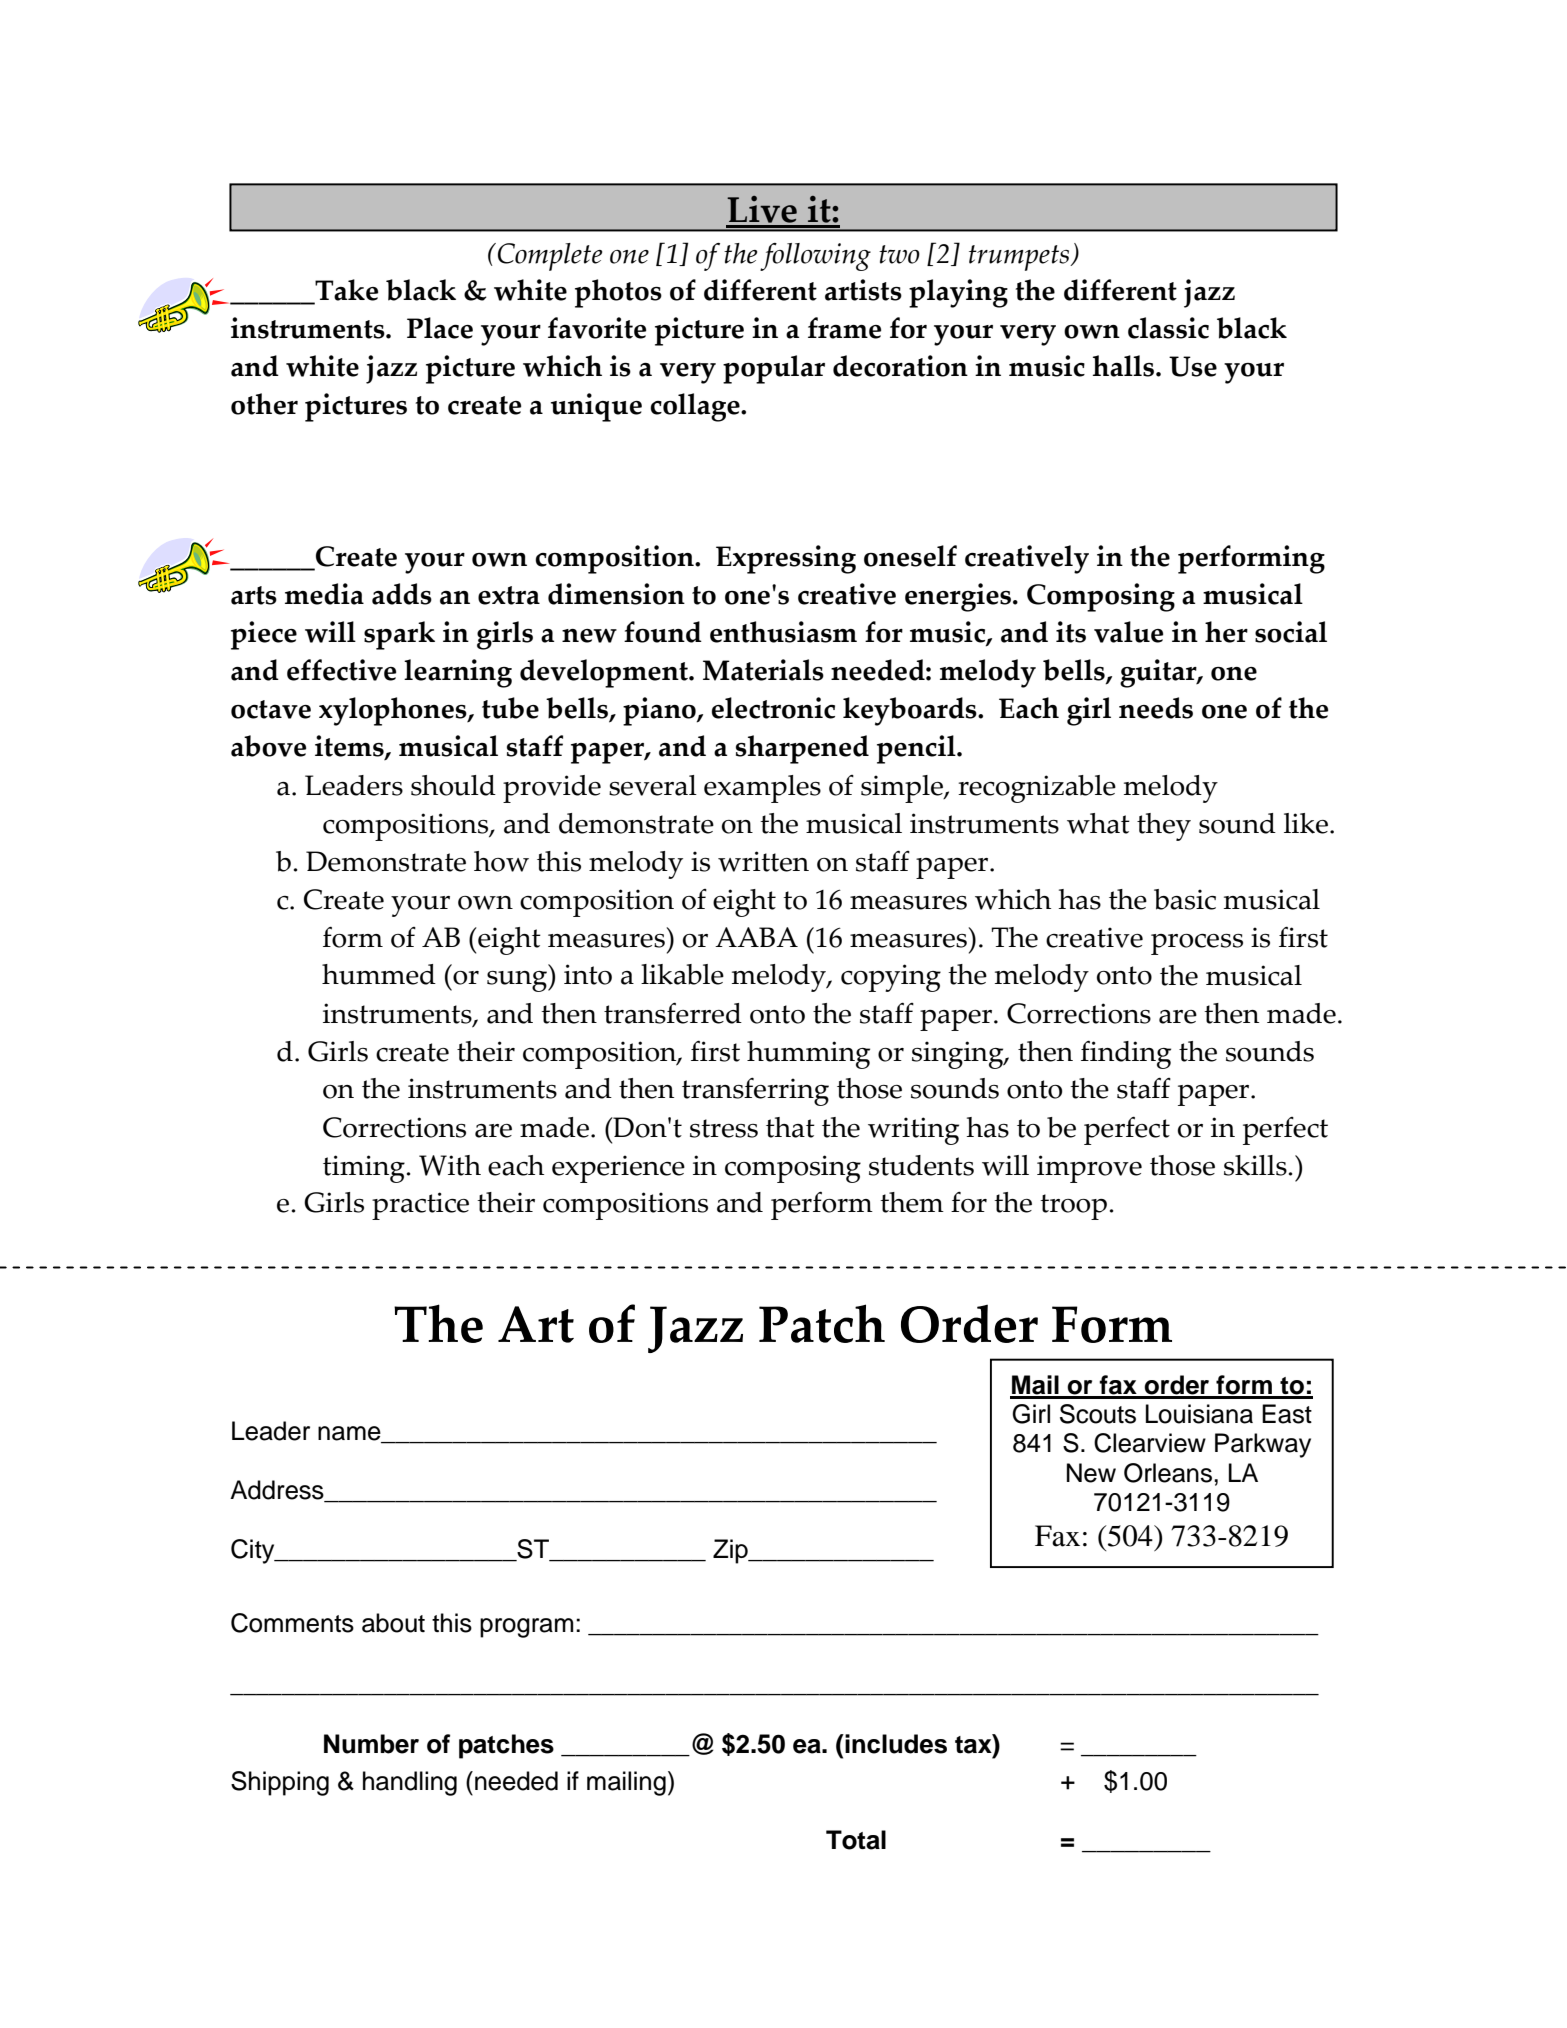 The height and width of the screenshot is (2028, 1567). What do you see at coordinates (453, 785) in the screenshot?
I see `should` at bounding box center [453, 785].
